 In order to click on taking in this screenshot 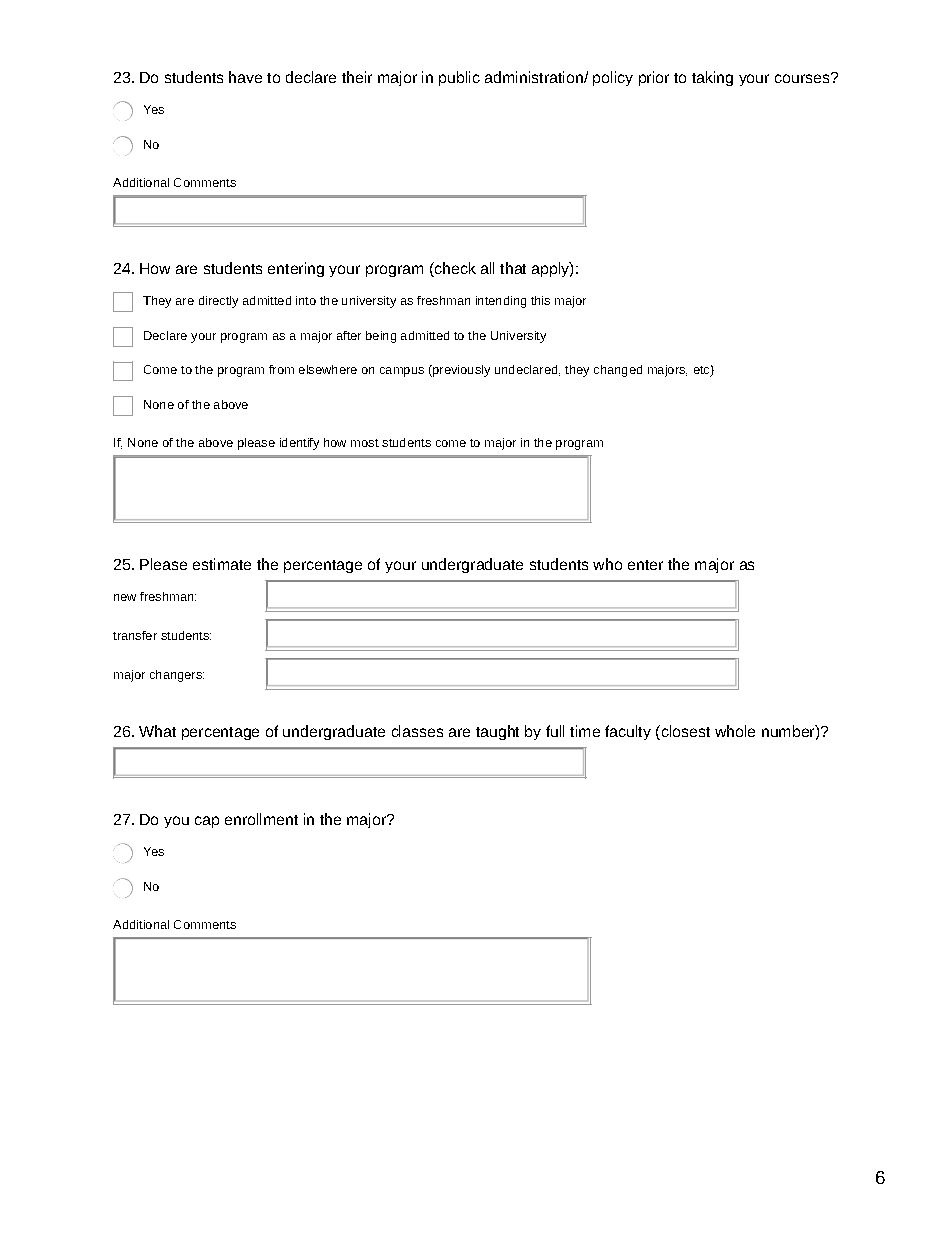, I will do `click(712, 78)`.
